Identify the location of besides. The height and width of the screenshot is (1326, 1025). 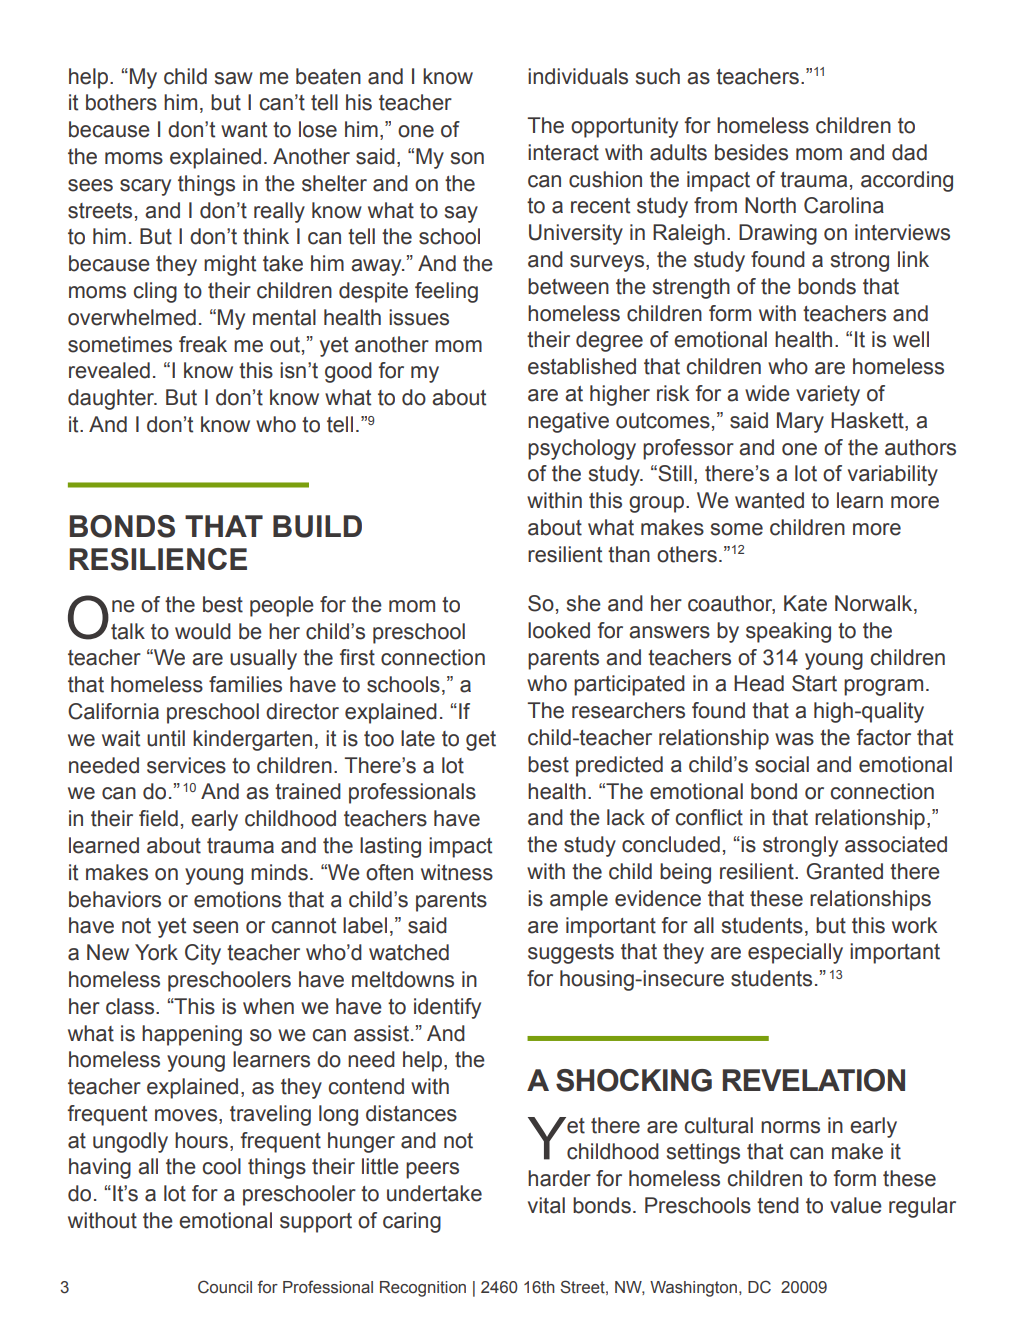
(751, 152).
